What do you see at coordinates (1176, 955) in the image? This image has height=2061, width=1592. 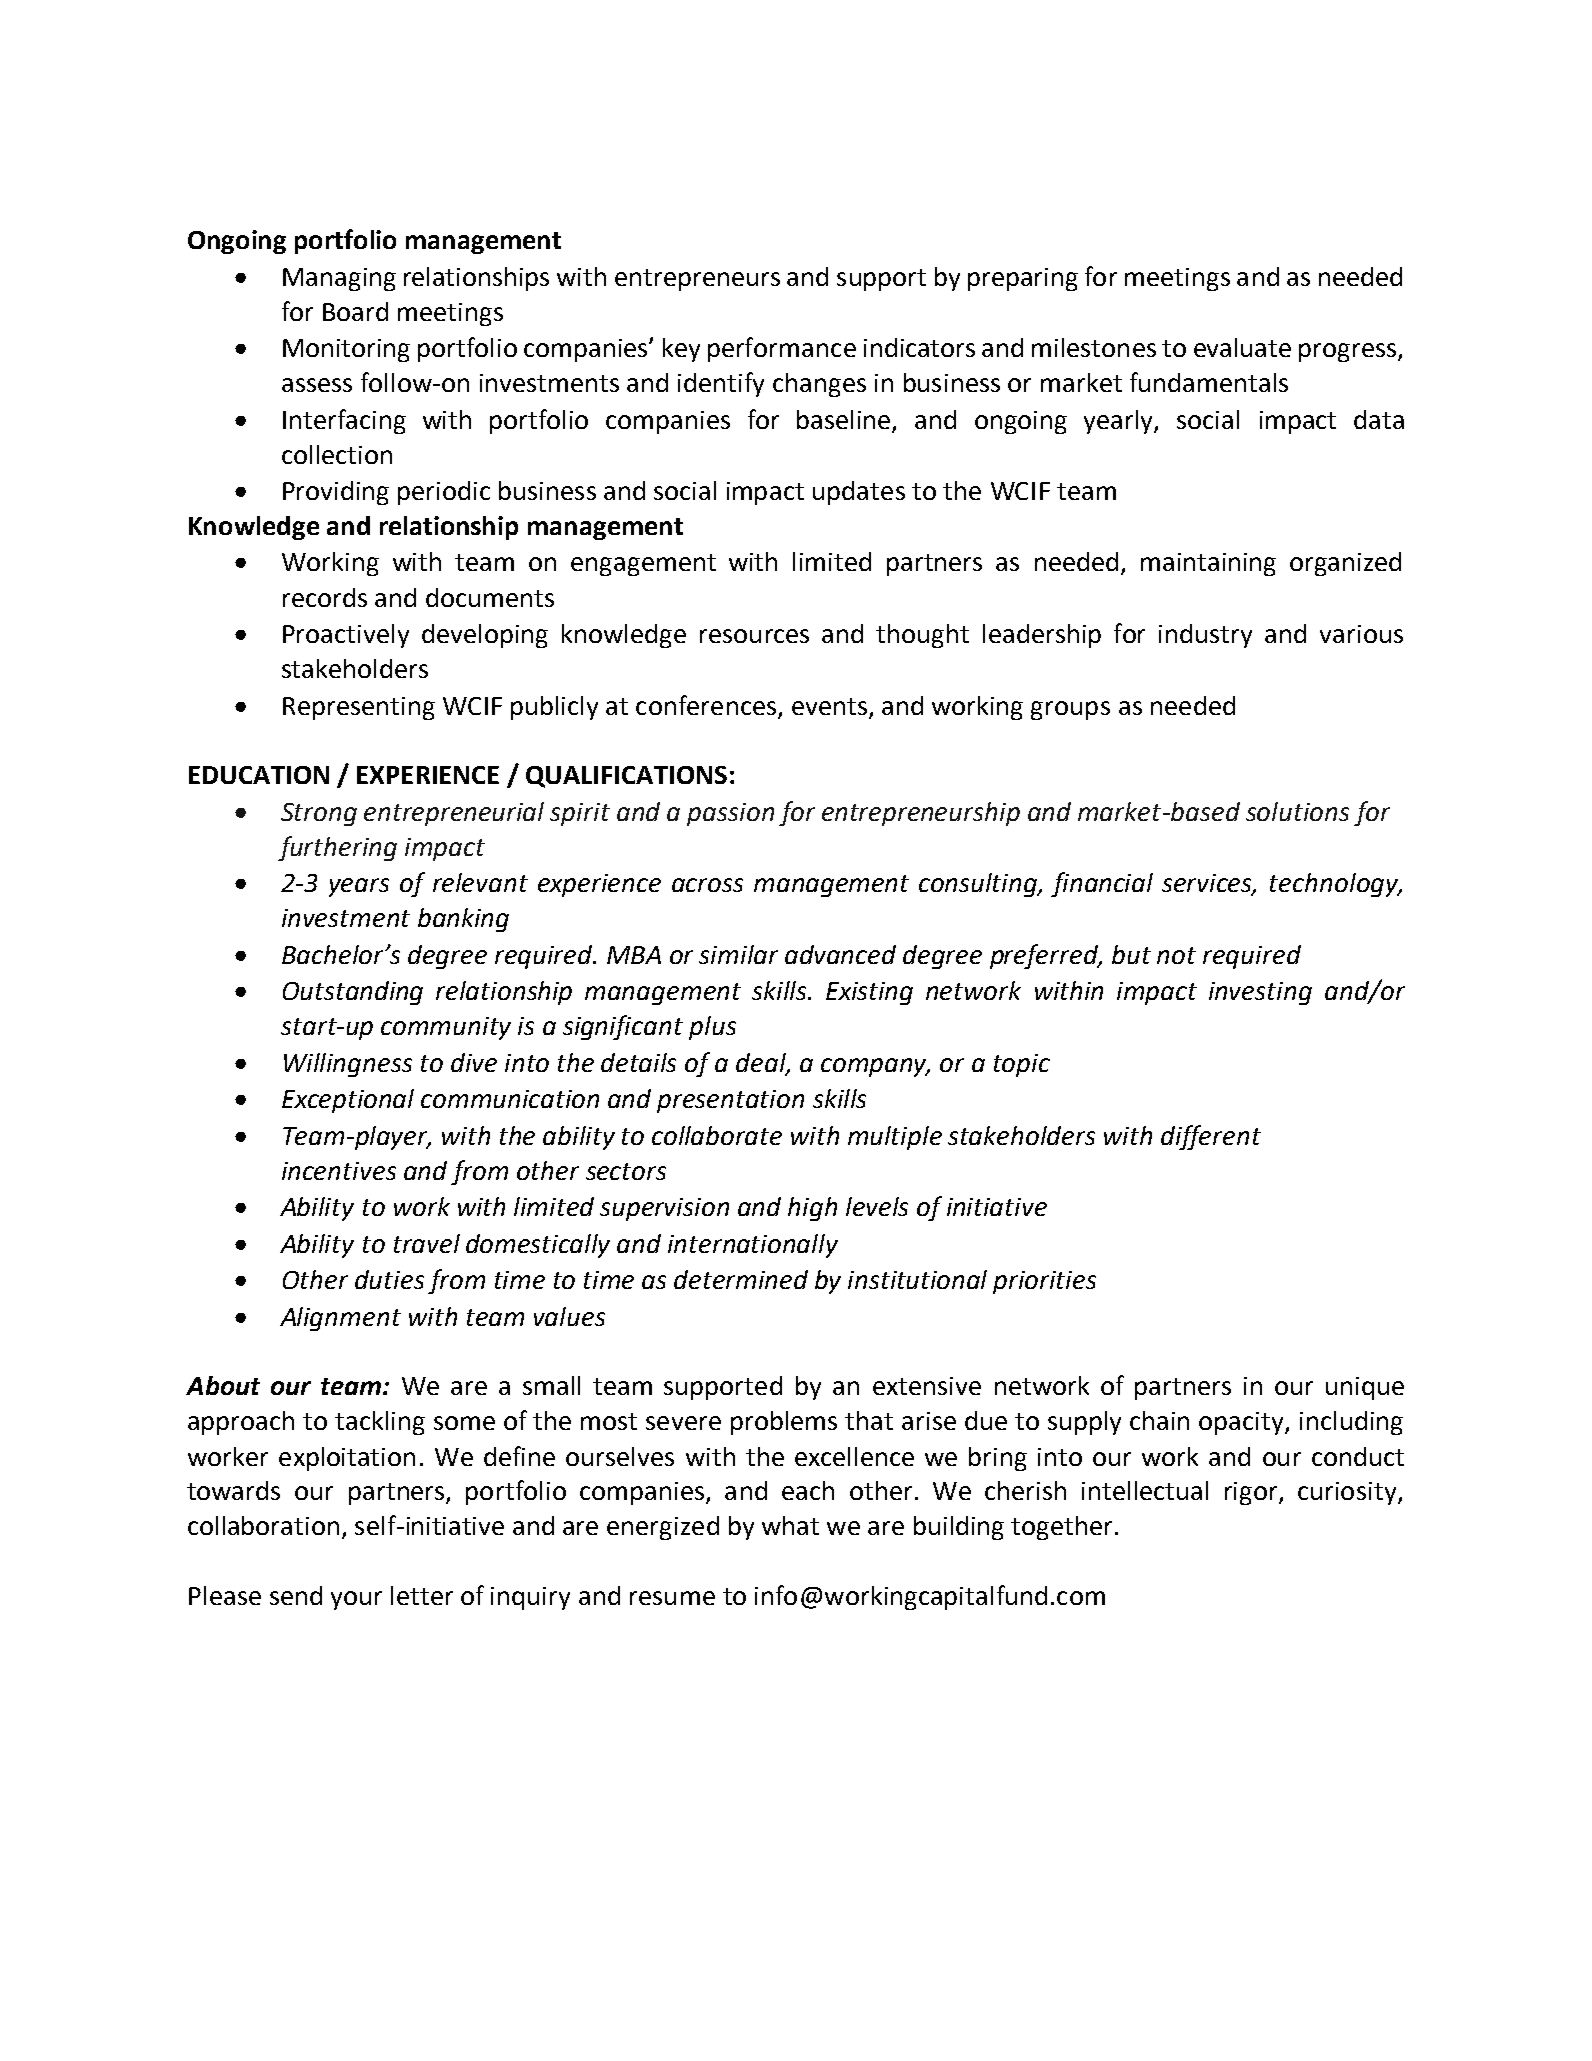 I see `not` at bounding box center [1176, 955].
